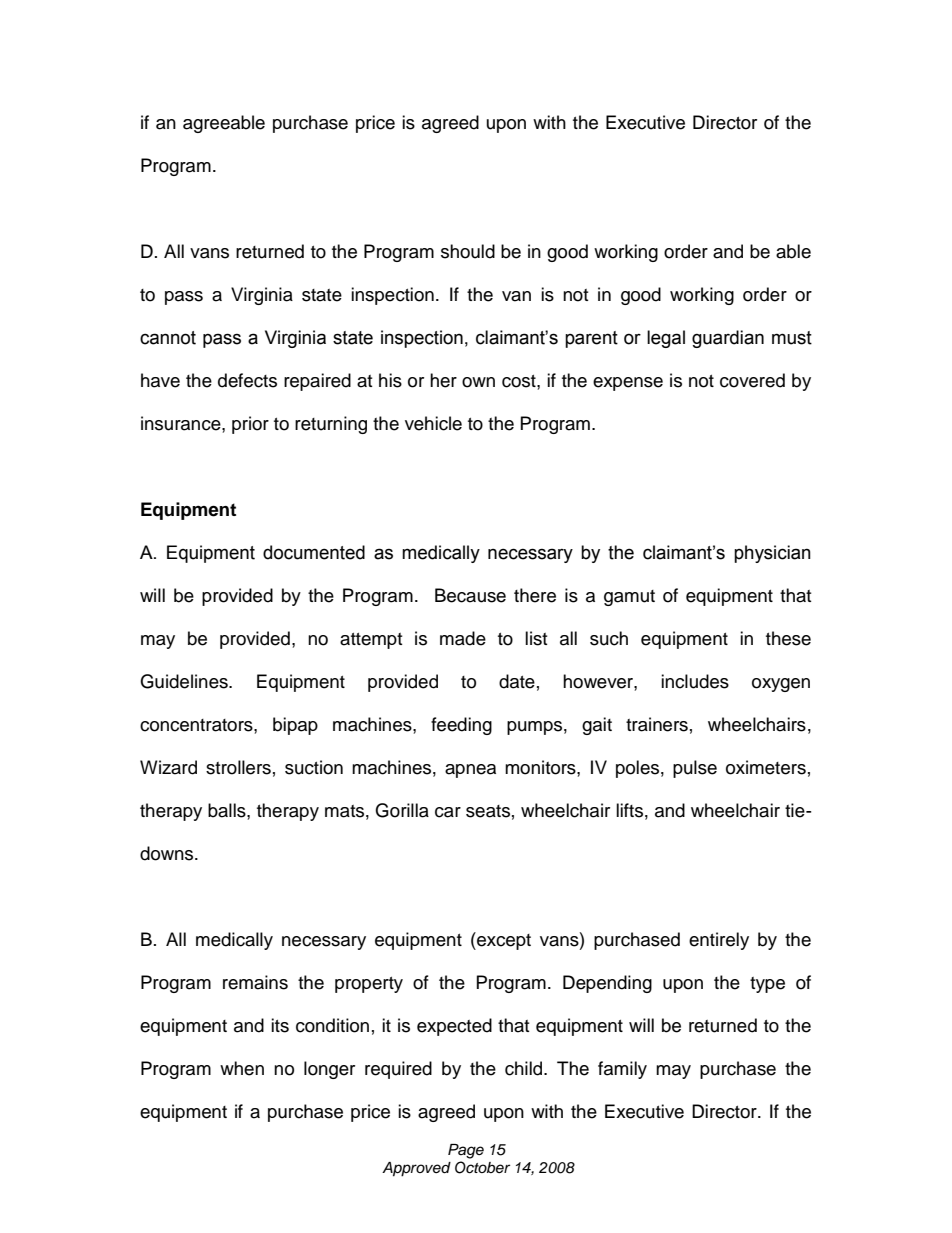  What do you see at coordinates (695, 769) in the image?
I see `pulse` at bounding box center [695, 769].
